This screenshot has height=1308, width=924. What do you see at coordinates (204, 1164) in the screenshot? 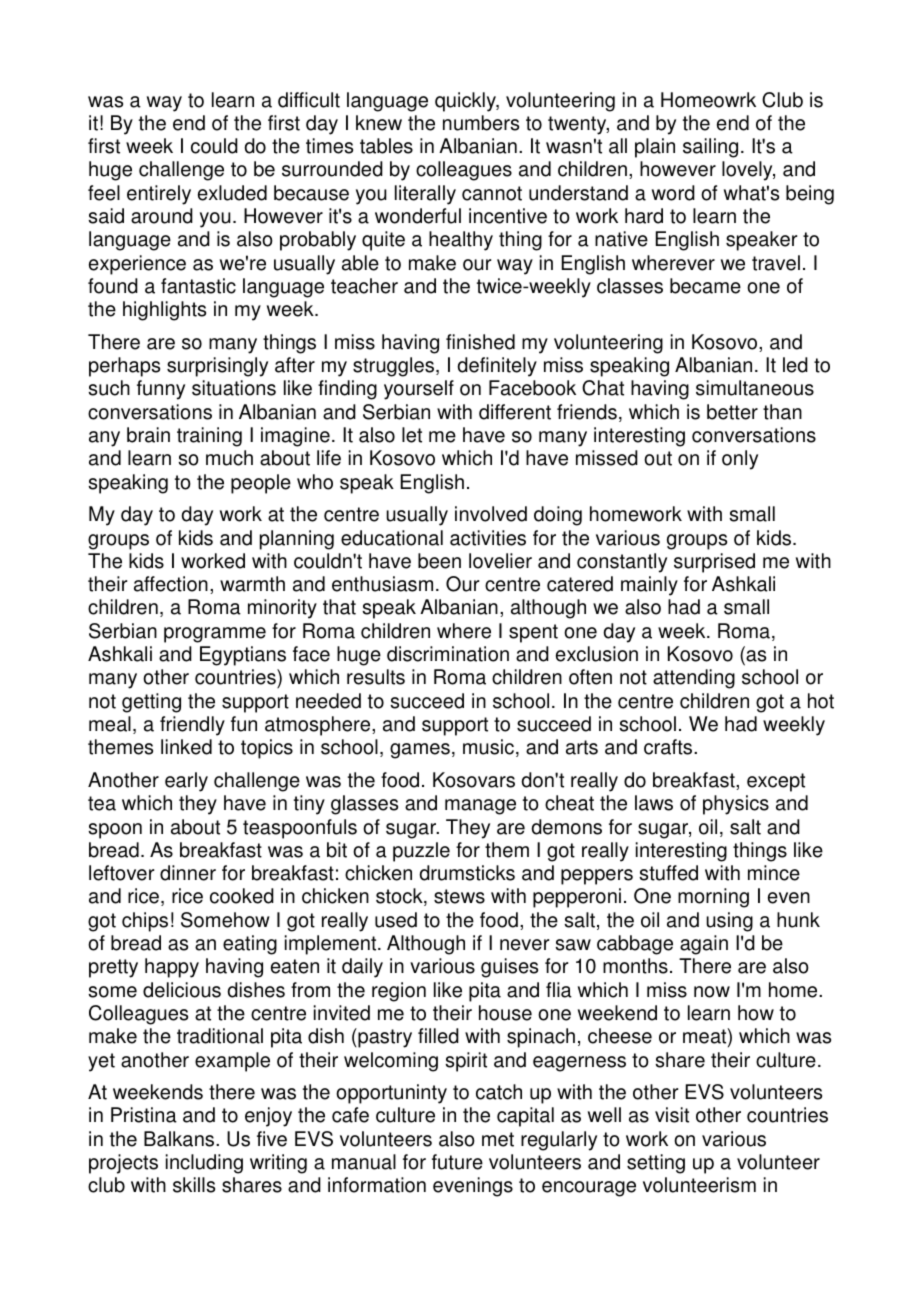
I see `including` at bounding box center [204, 1164].
